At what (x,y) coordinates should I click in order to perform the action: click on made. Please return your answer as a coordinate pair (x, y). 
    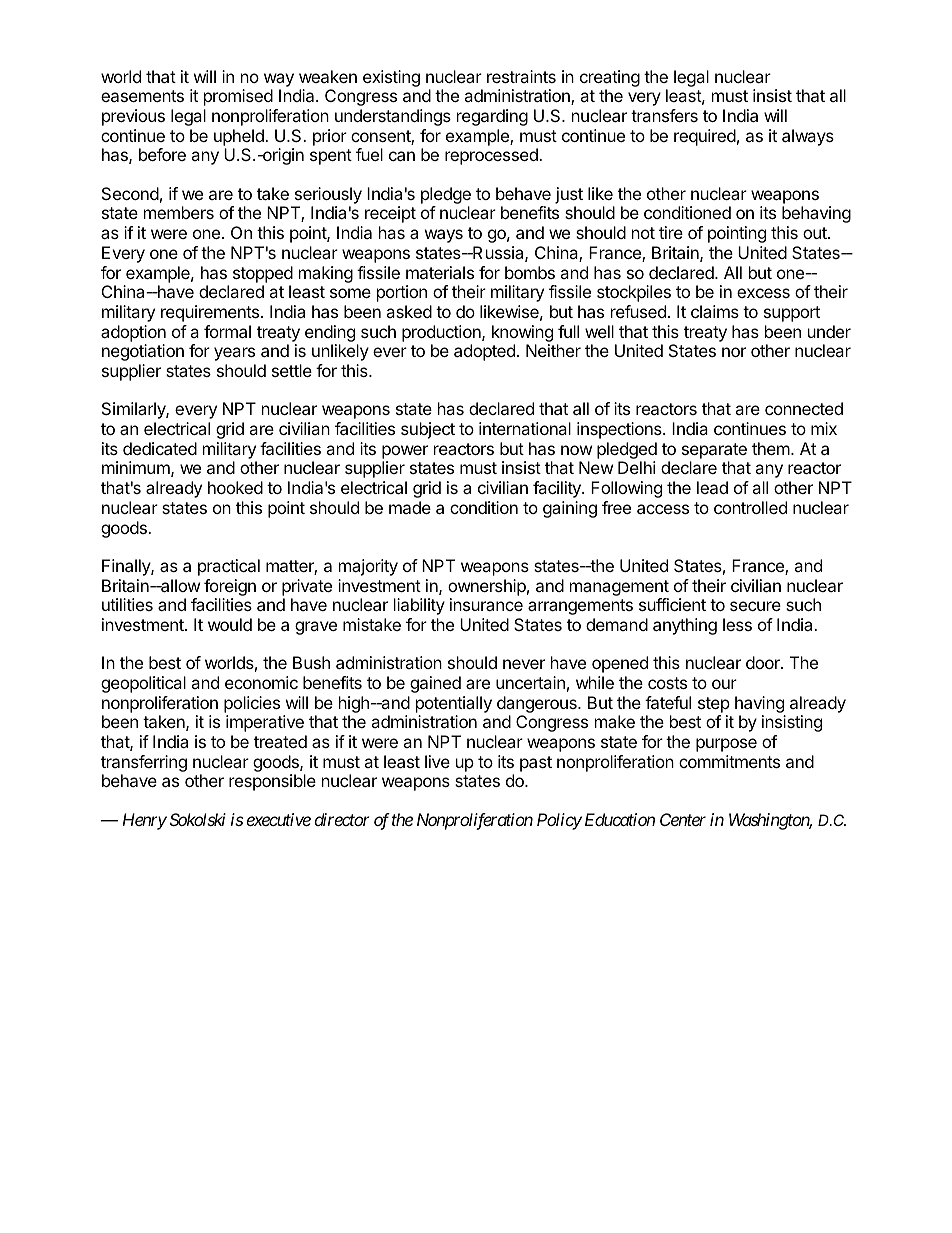
    Looking at the image, I should click on (410, 507).
